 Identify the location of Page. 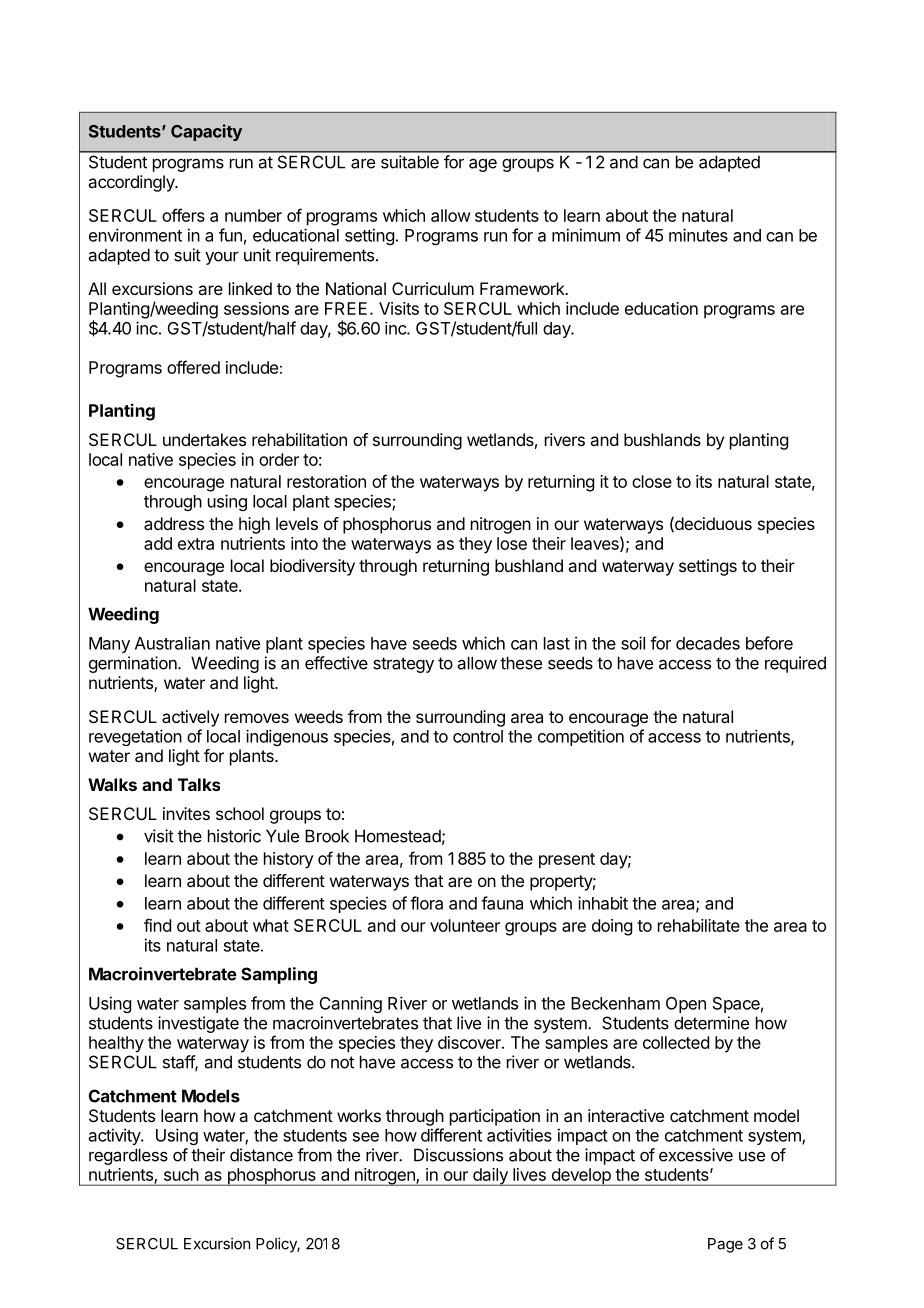
(725, 1245).
